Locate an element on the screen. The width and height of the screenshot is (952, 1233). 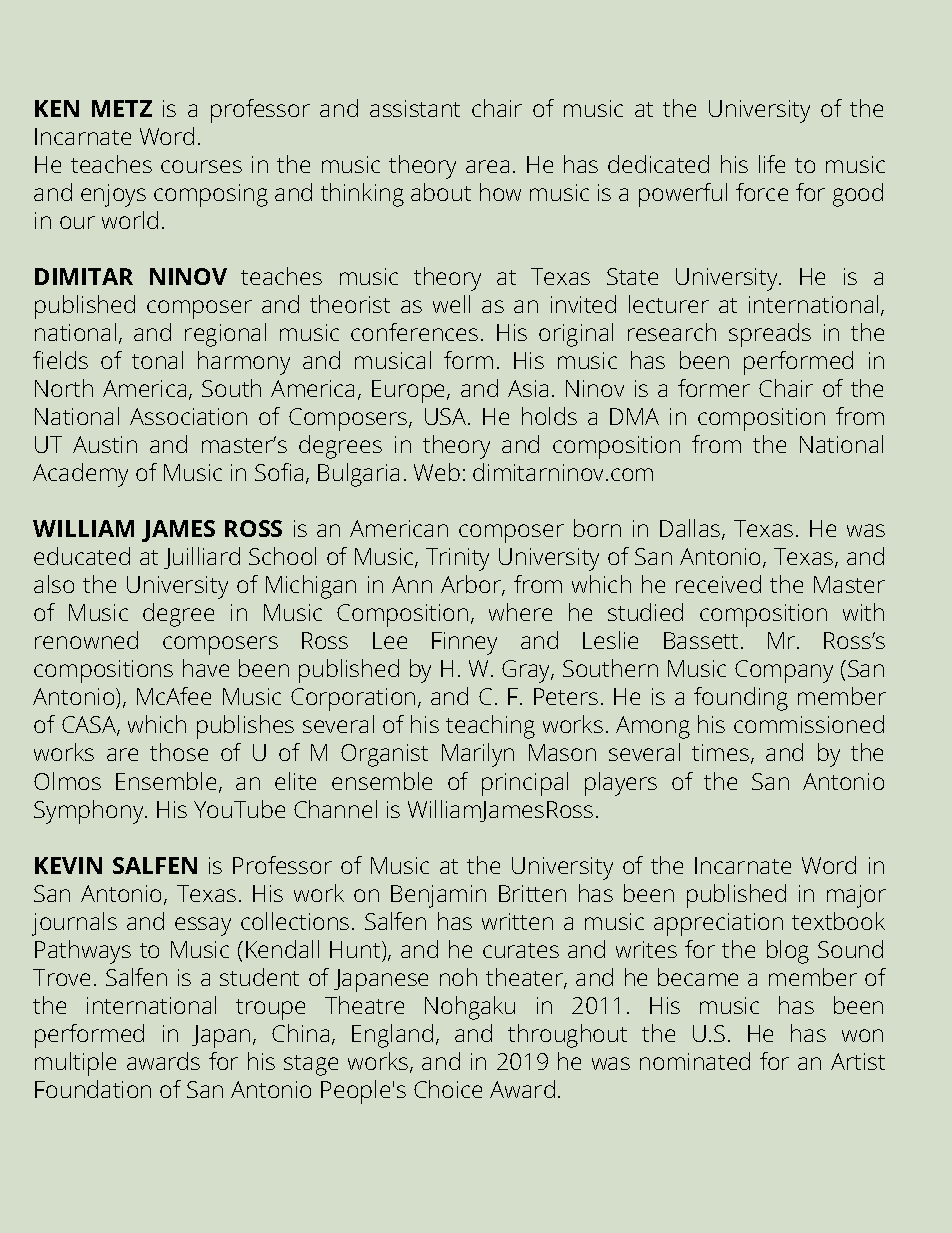
Foundation is located at coordinates (93, 1089).
